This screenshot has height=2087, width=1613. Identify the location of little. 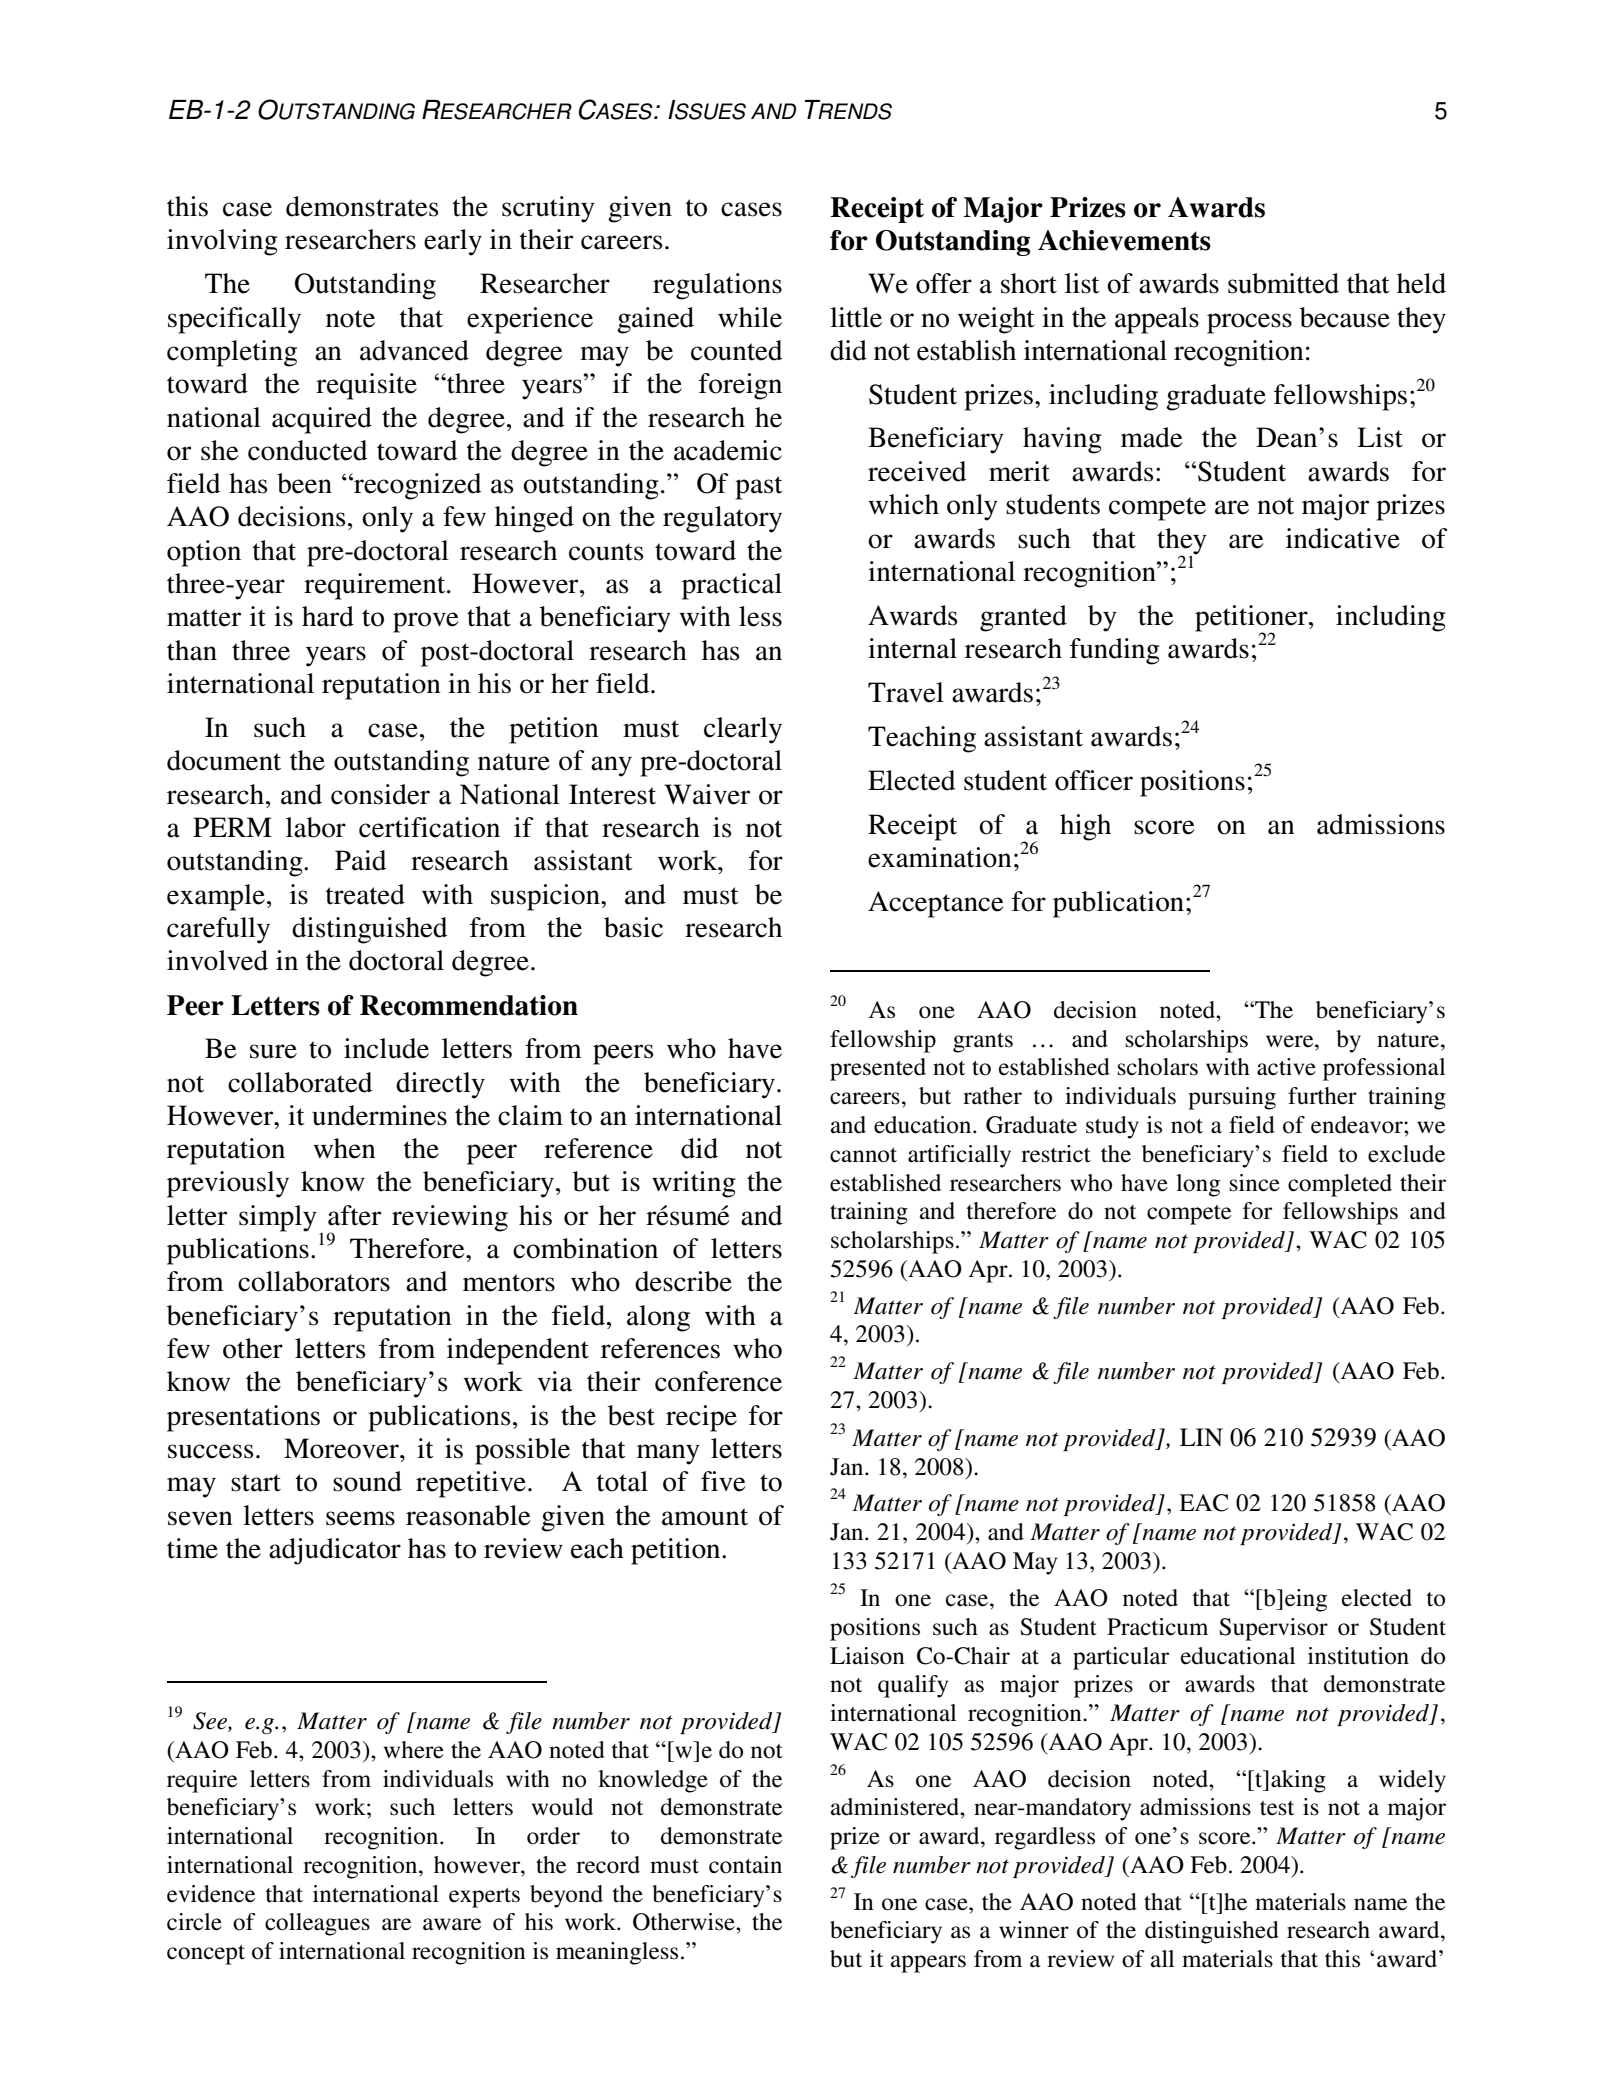
(856, 317).
